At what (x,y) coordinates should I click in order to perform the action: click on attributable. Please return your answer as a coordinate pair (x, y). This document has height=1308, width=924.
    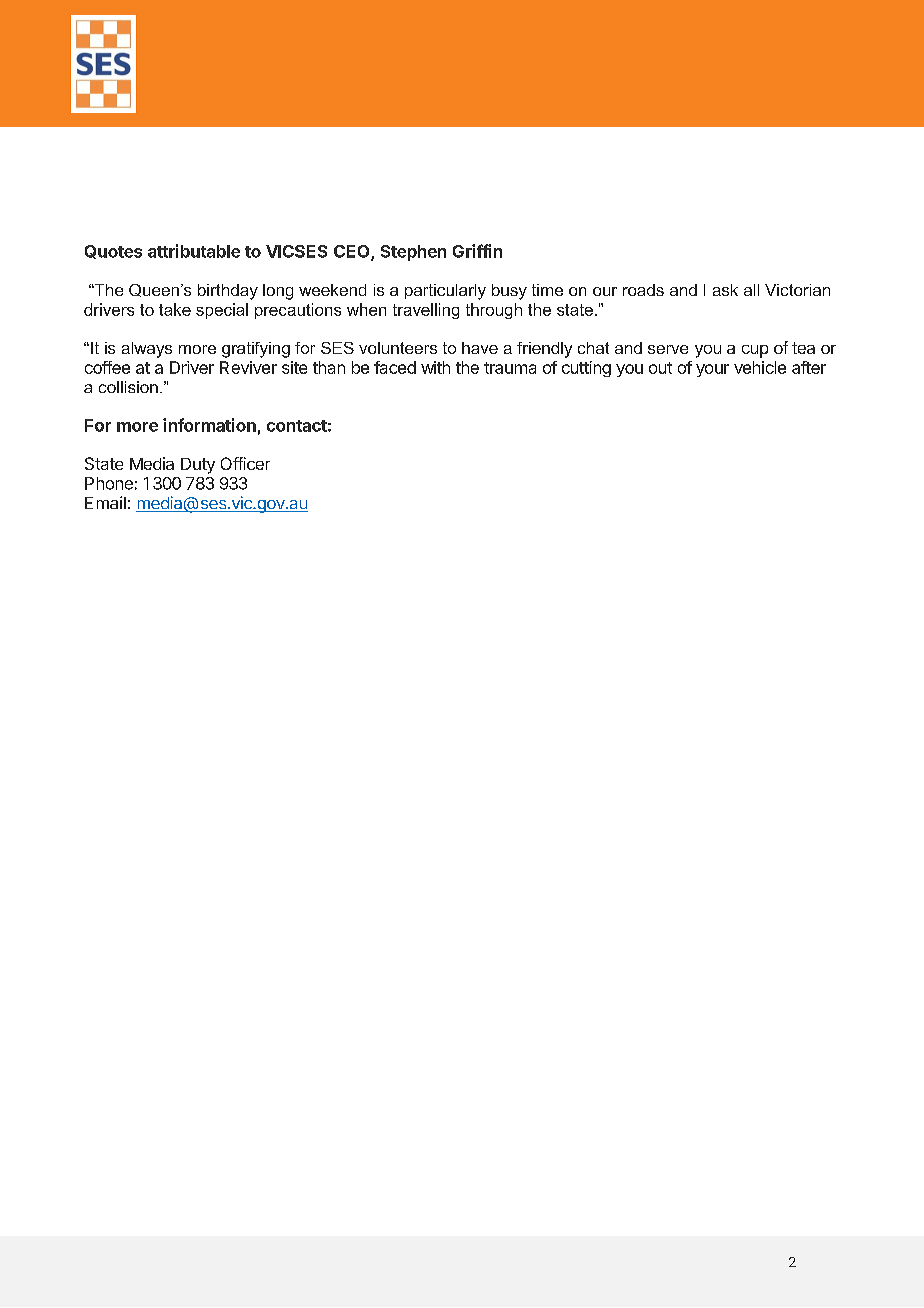
    Looking at the image, I should click on (194, 251).
